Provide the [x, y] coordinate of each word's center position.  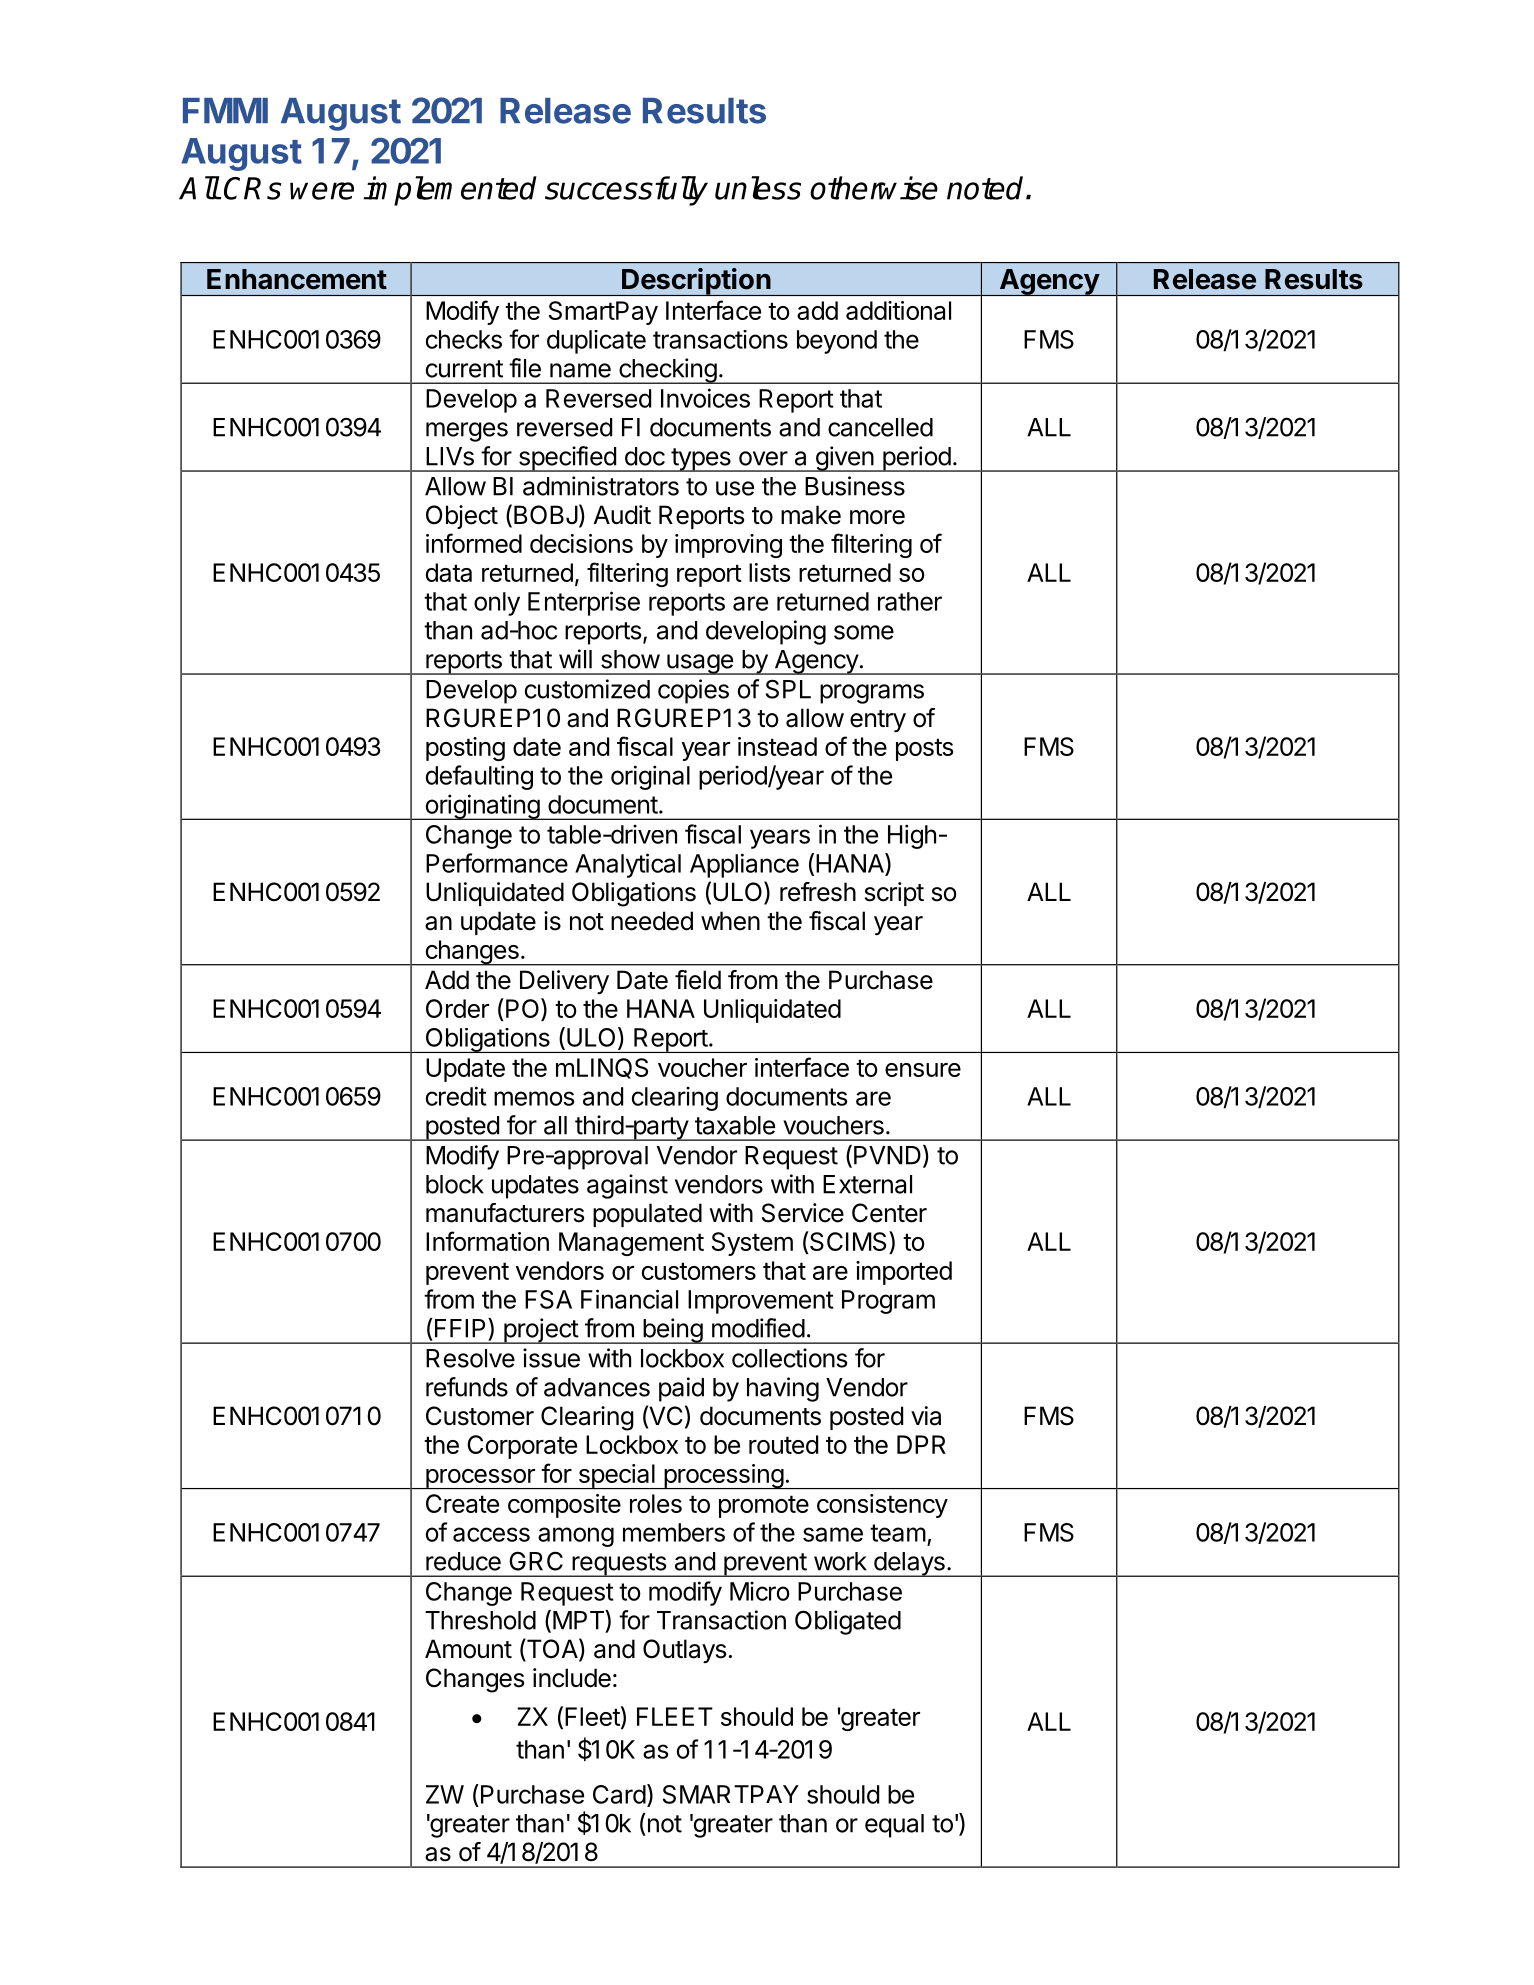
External [867, 1184]
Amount [468, 1649]
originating [482, 807]
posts [924, 749]
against [627, 1186]
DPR [921, 1444]
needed [652, 921]
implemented [450, 191]
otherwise [874, 188]
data [449, 572]
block [455, 1184]
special [616, 1476]
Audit [622, 515]
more [877, 517]
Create [462, 1503]
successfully [626, 191]
